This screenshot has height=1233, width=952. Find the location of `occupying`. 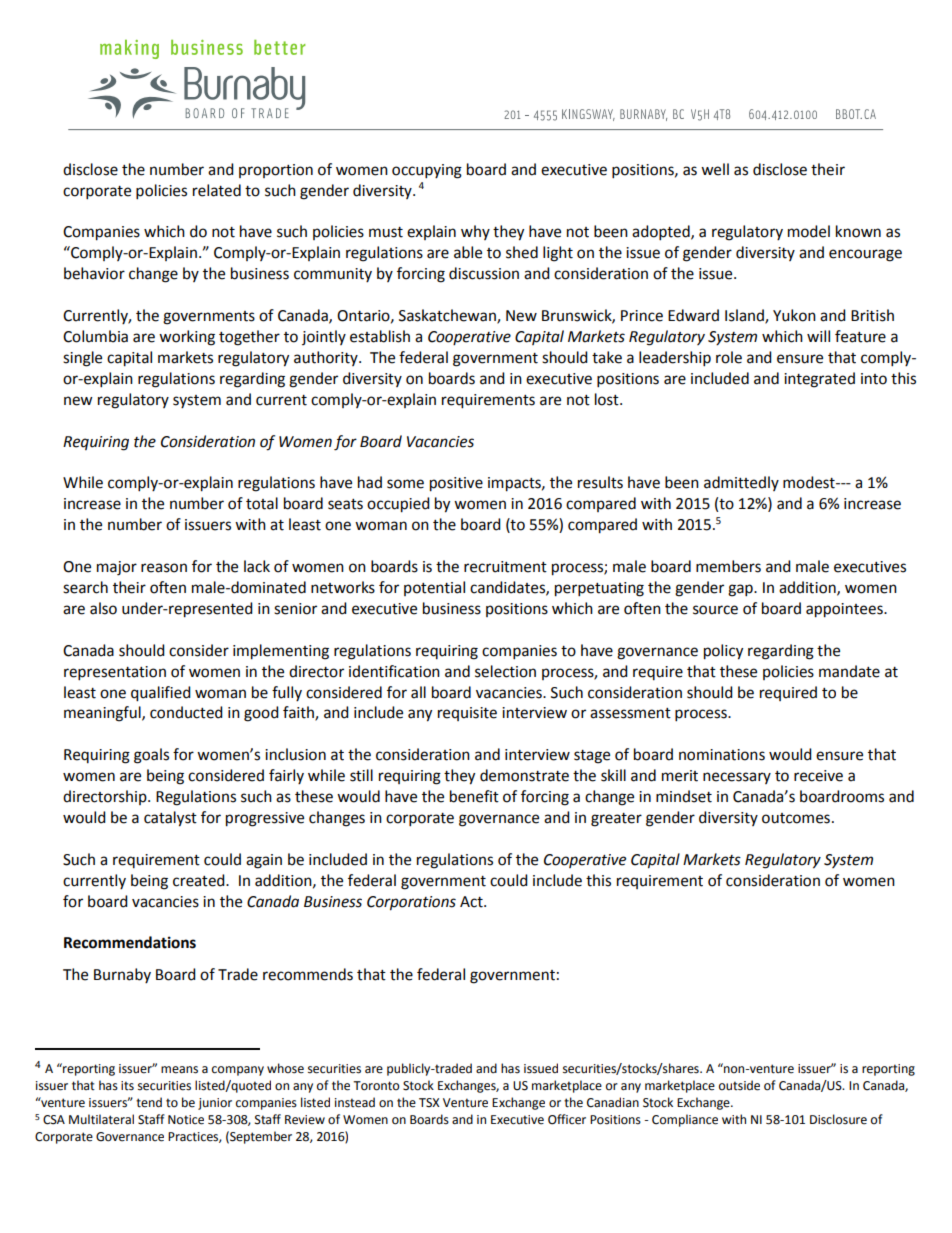

occupying is located at coordinates (427, 171).
